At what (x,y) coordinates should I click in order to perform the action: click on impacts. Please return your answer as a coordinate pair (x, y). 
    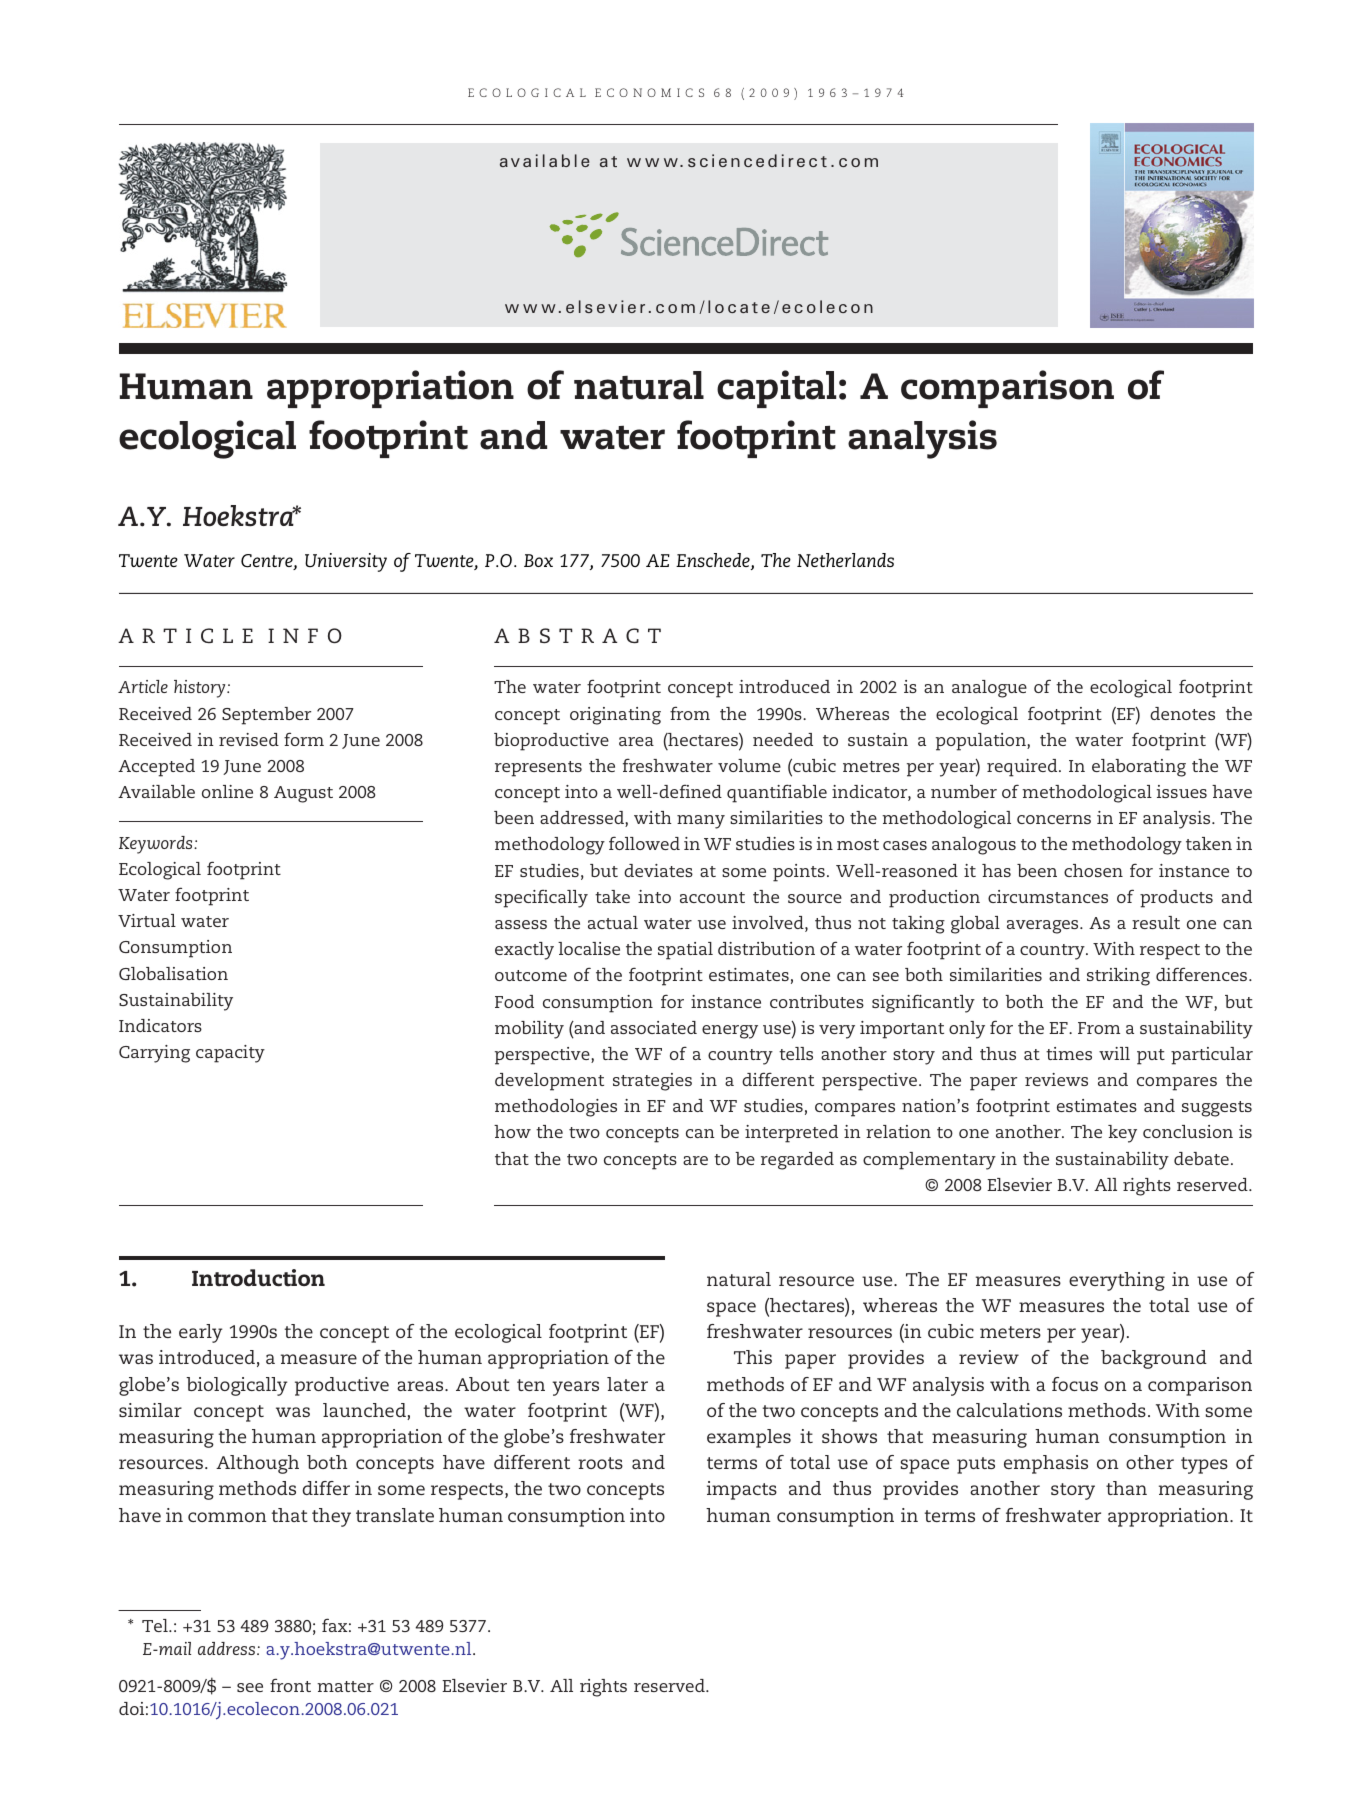
    Looking at the image, I should click on (742, 1490).
